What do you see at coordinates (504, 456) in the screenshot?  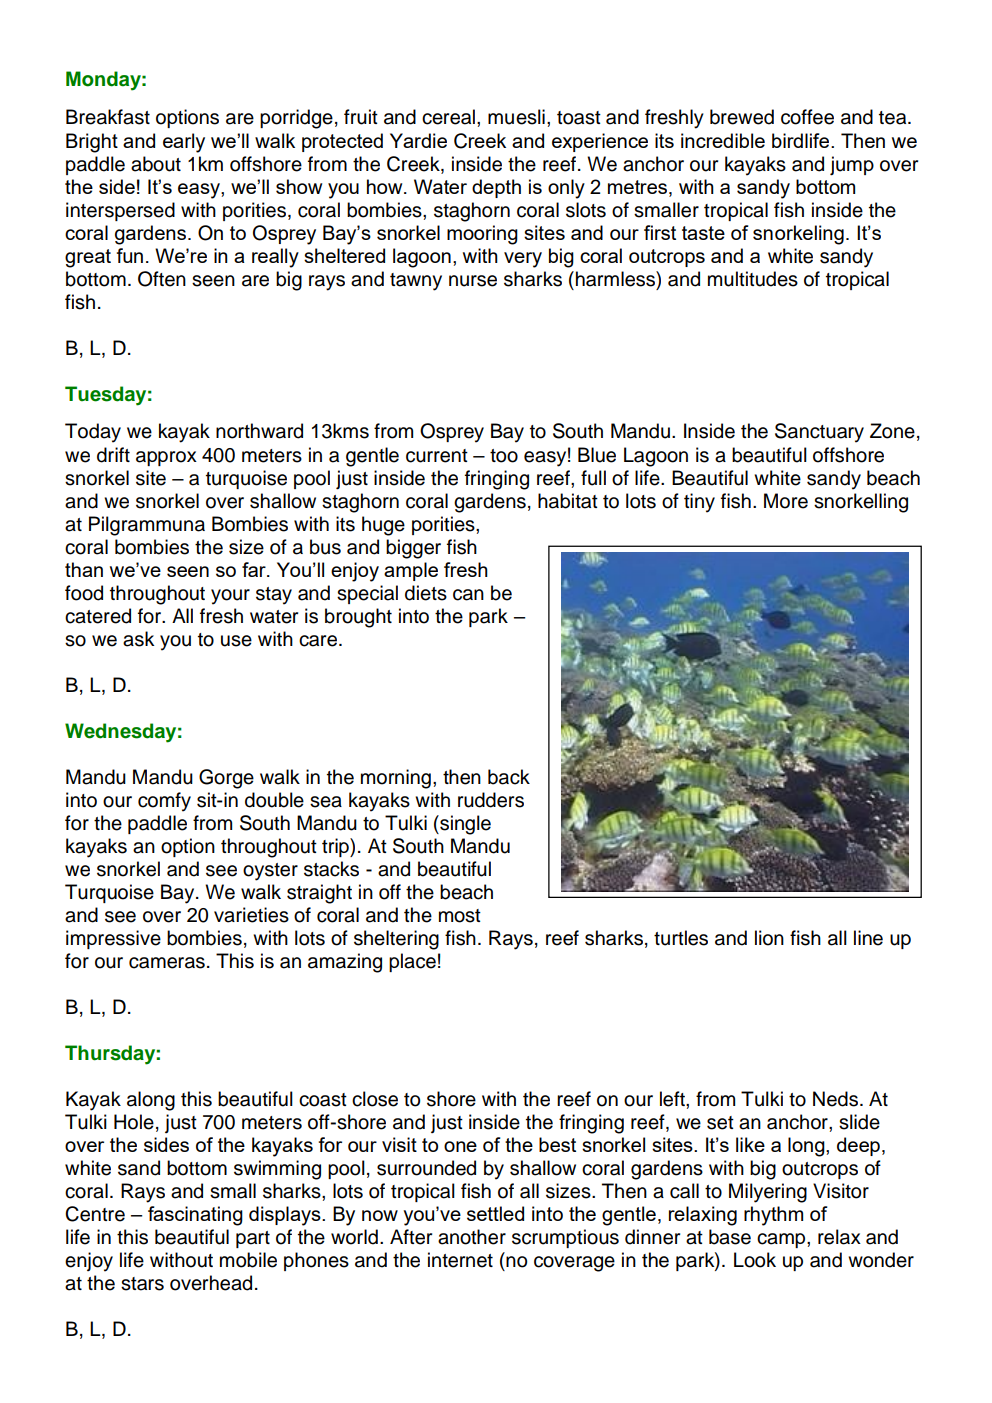 I see `too` at bounding box center [504, 456].
